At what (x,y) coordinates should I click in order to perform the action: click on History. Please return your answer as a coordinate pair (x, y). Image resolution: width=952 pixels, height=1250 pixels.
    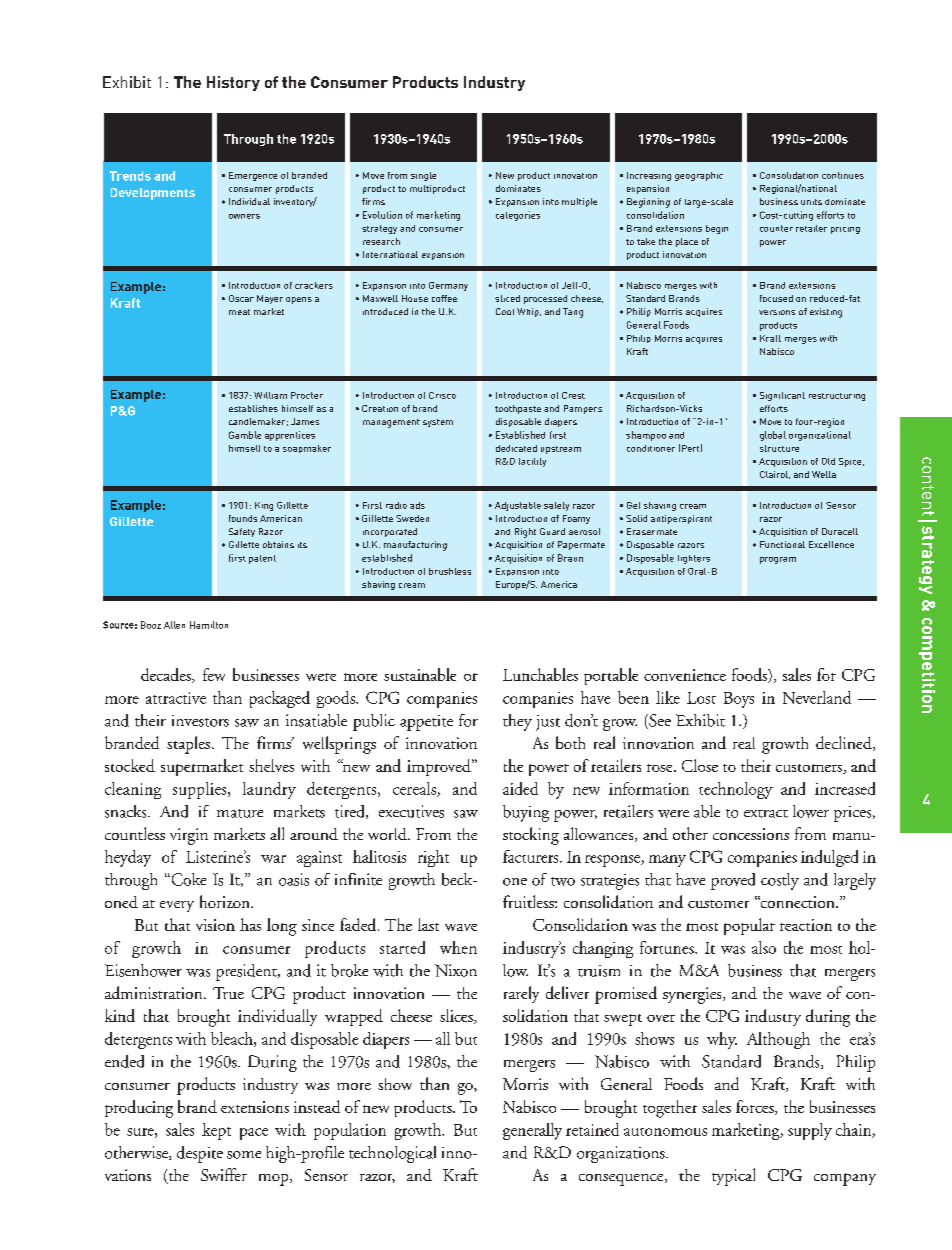
    Looking at the image, I should click on (233, 83).
